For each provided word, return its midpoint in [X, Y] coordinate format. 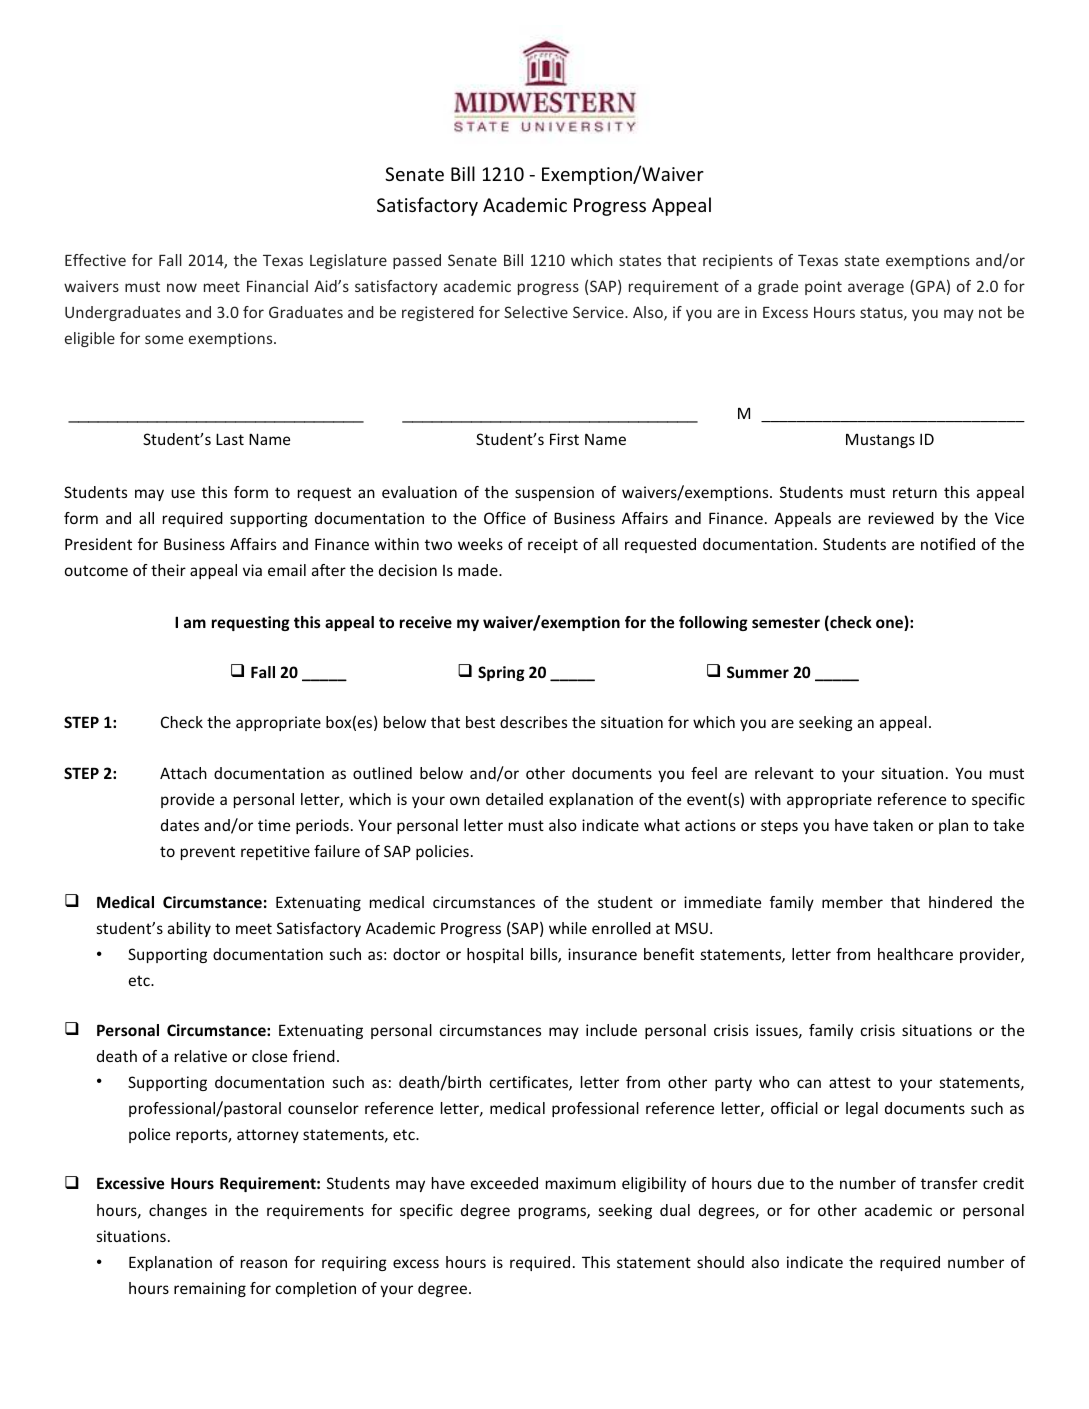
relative [201, 1056]
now [182, 287]
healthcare [915, 954]
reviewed [901, 518]
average [876, 289]
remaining [210, 1289]
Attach [183, 773]
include [611, 1030]
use [183, 493]
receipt [553, 545]
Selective [536, 312]
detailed [514, 799]
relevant [784, 773]
